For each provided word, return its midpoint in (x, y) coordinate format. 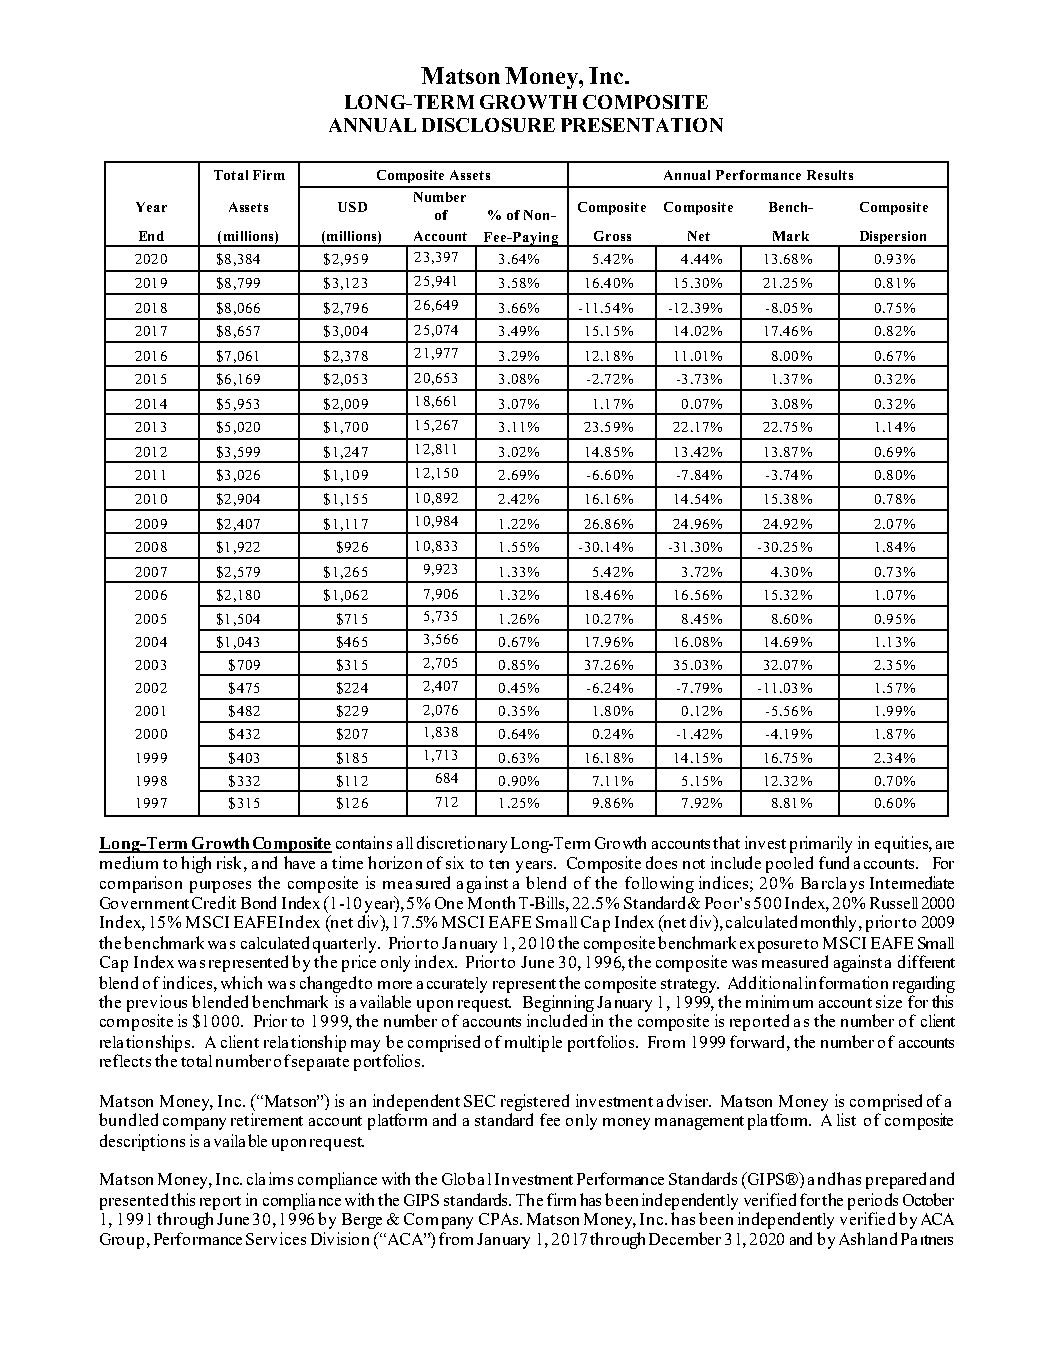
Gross (612, 236)
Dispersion (893, 239)
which (241, 982)
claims (270, 1178)
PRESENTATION (642, 125)
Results (830, 175)
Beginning (558, 1003)
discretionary (462, 844)
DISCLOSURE (488, 125)
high (196, 864)
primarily (821, 844)
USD (352, 207)
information (846, 982)
